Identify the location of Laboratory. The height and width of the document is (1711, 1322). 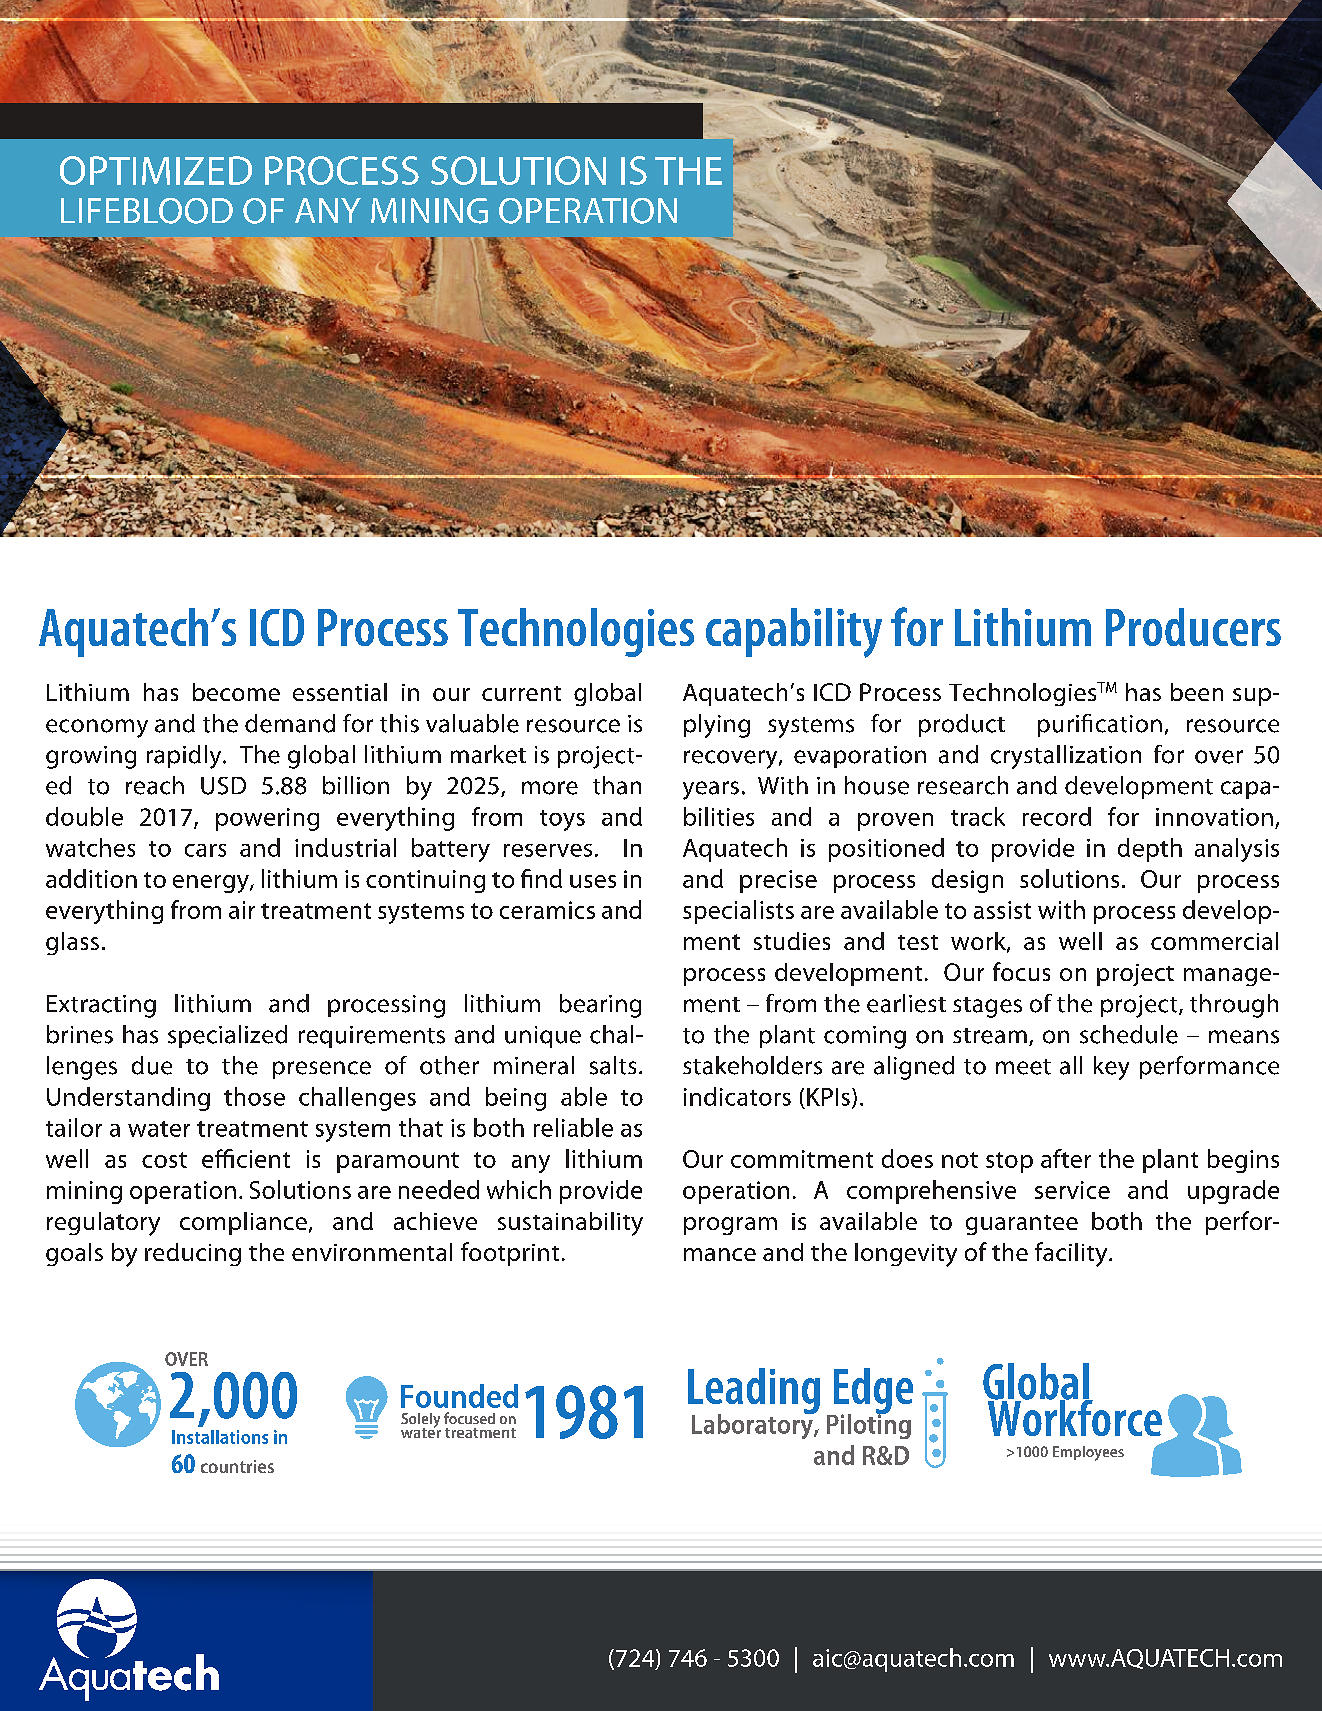
(753, 1425).
